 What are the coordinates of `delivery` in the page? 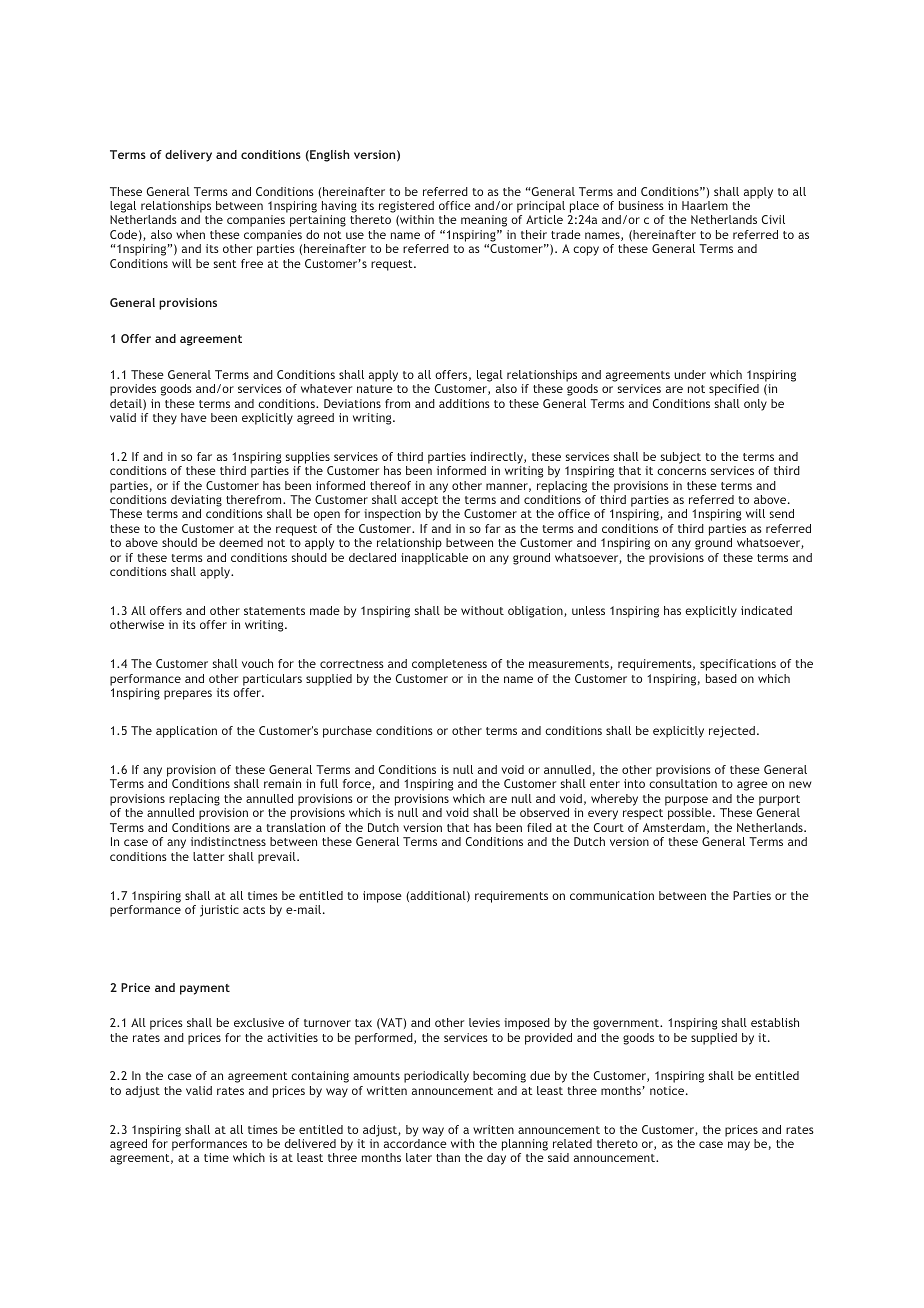 It's located at (188, 156).
